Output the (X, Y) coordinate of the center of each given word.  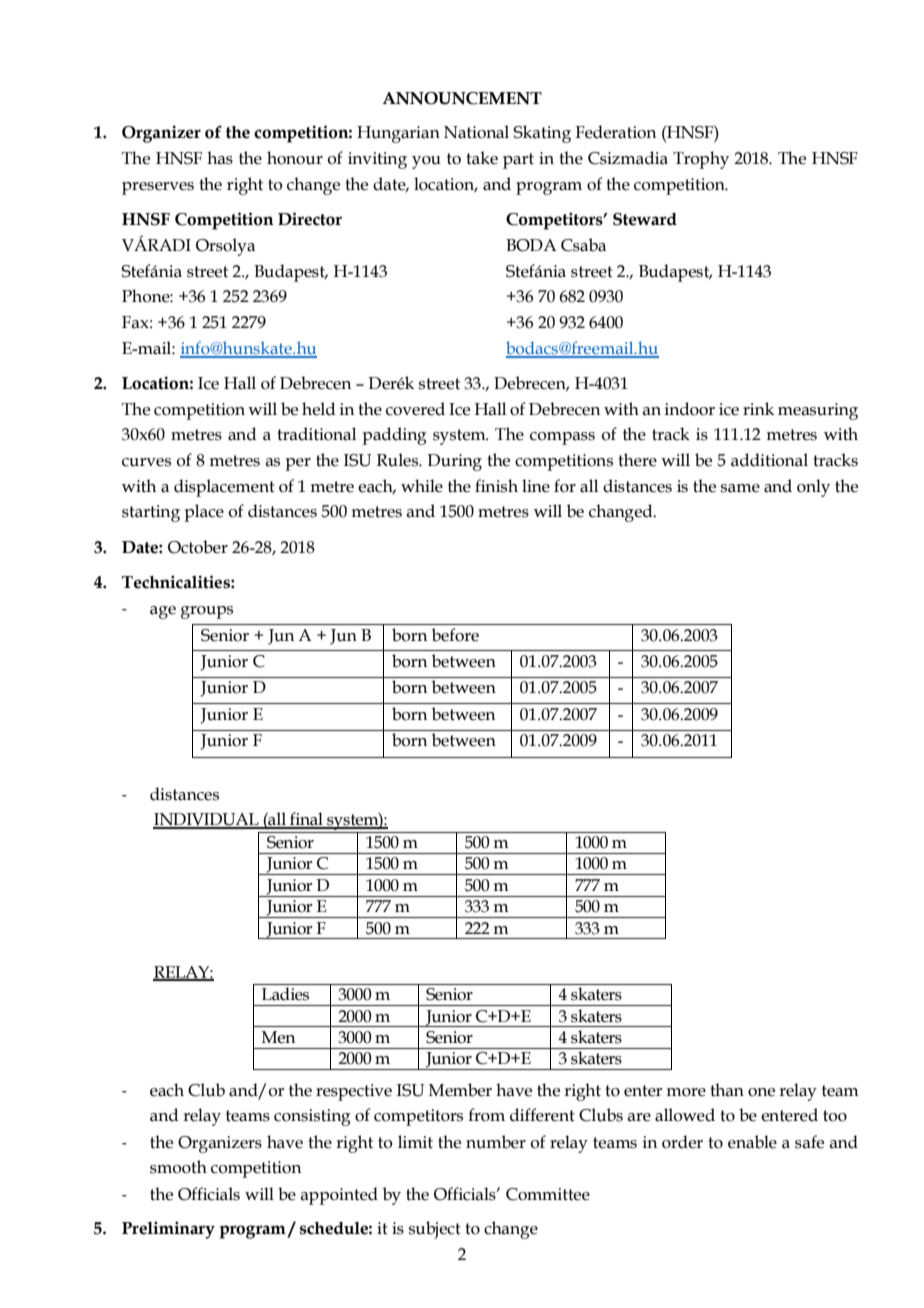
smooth (178, 1167)
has (220, 158)
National (476, 132)
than (727, 1090)
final (306, 820)
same (740, 488)
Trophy (701, 160)
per (298, 464)
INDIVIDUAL (207, 820)
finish (496, 486)
